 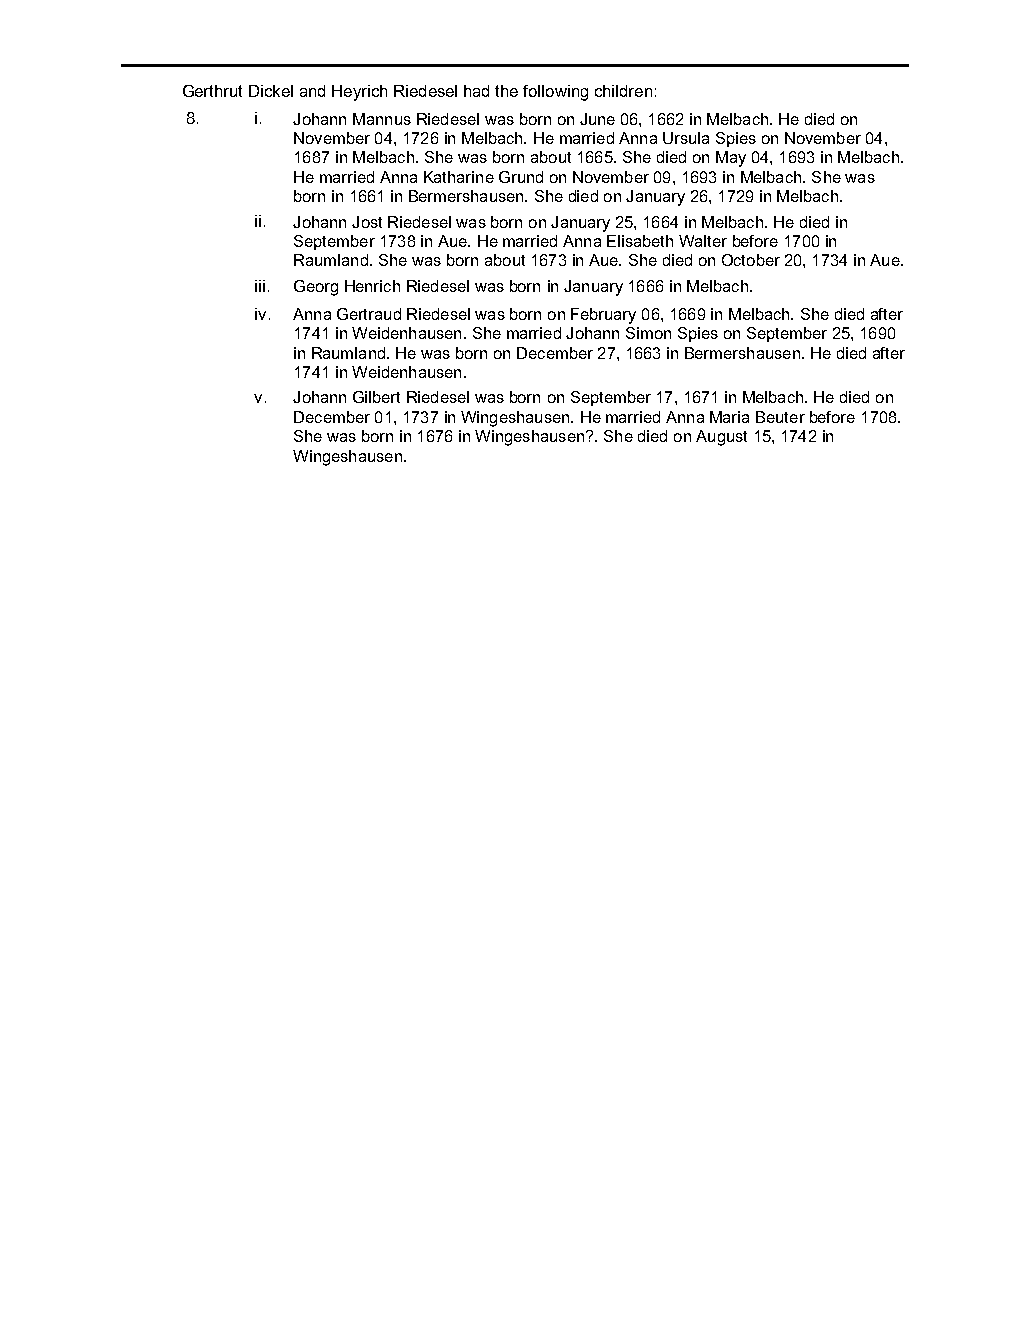 What do you see at coordinates (376, 397) in the document?
I see `Gilbert` at bounding box center [376, 397].
